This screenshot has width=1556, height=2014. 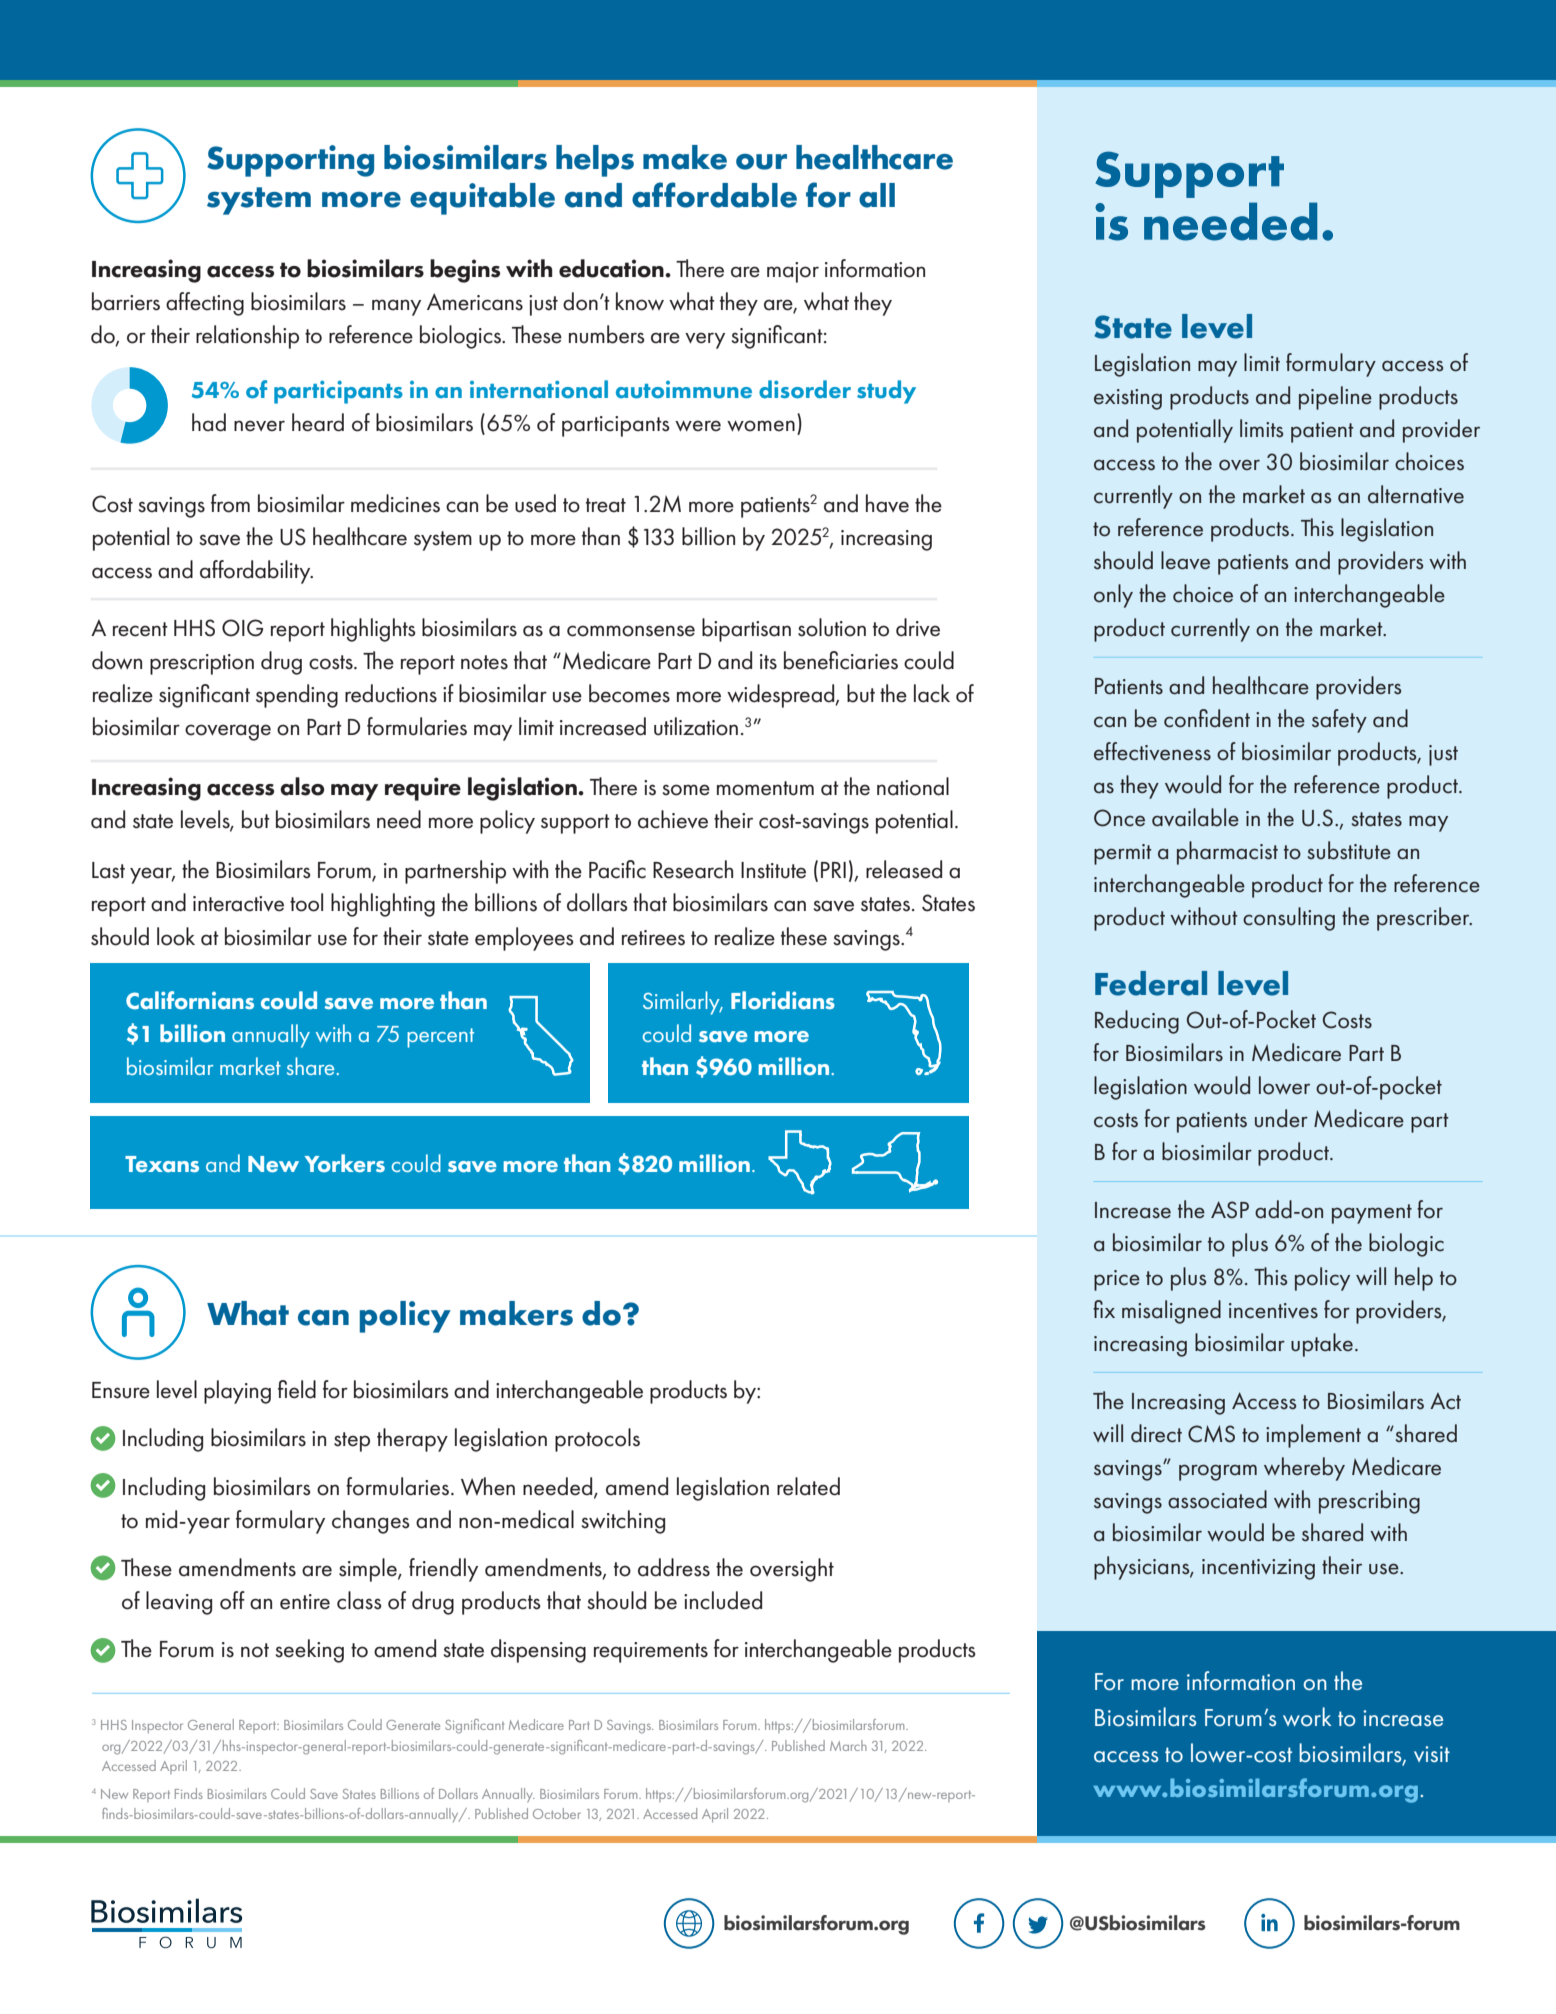 I want to click on field, so click(x=297, y=1389).
